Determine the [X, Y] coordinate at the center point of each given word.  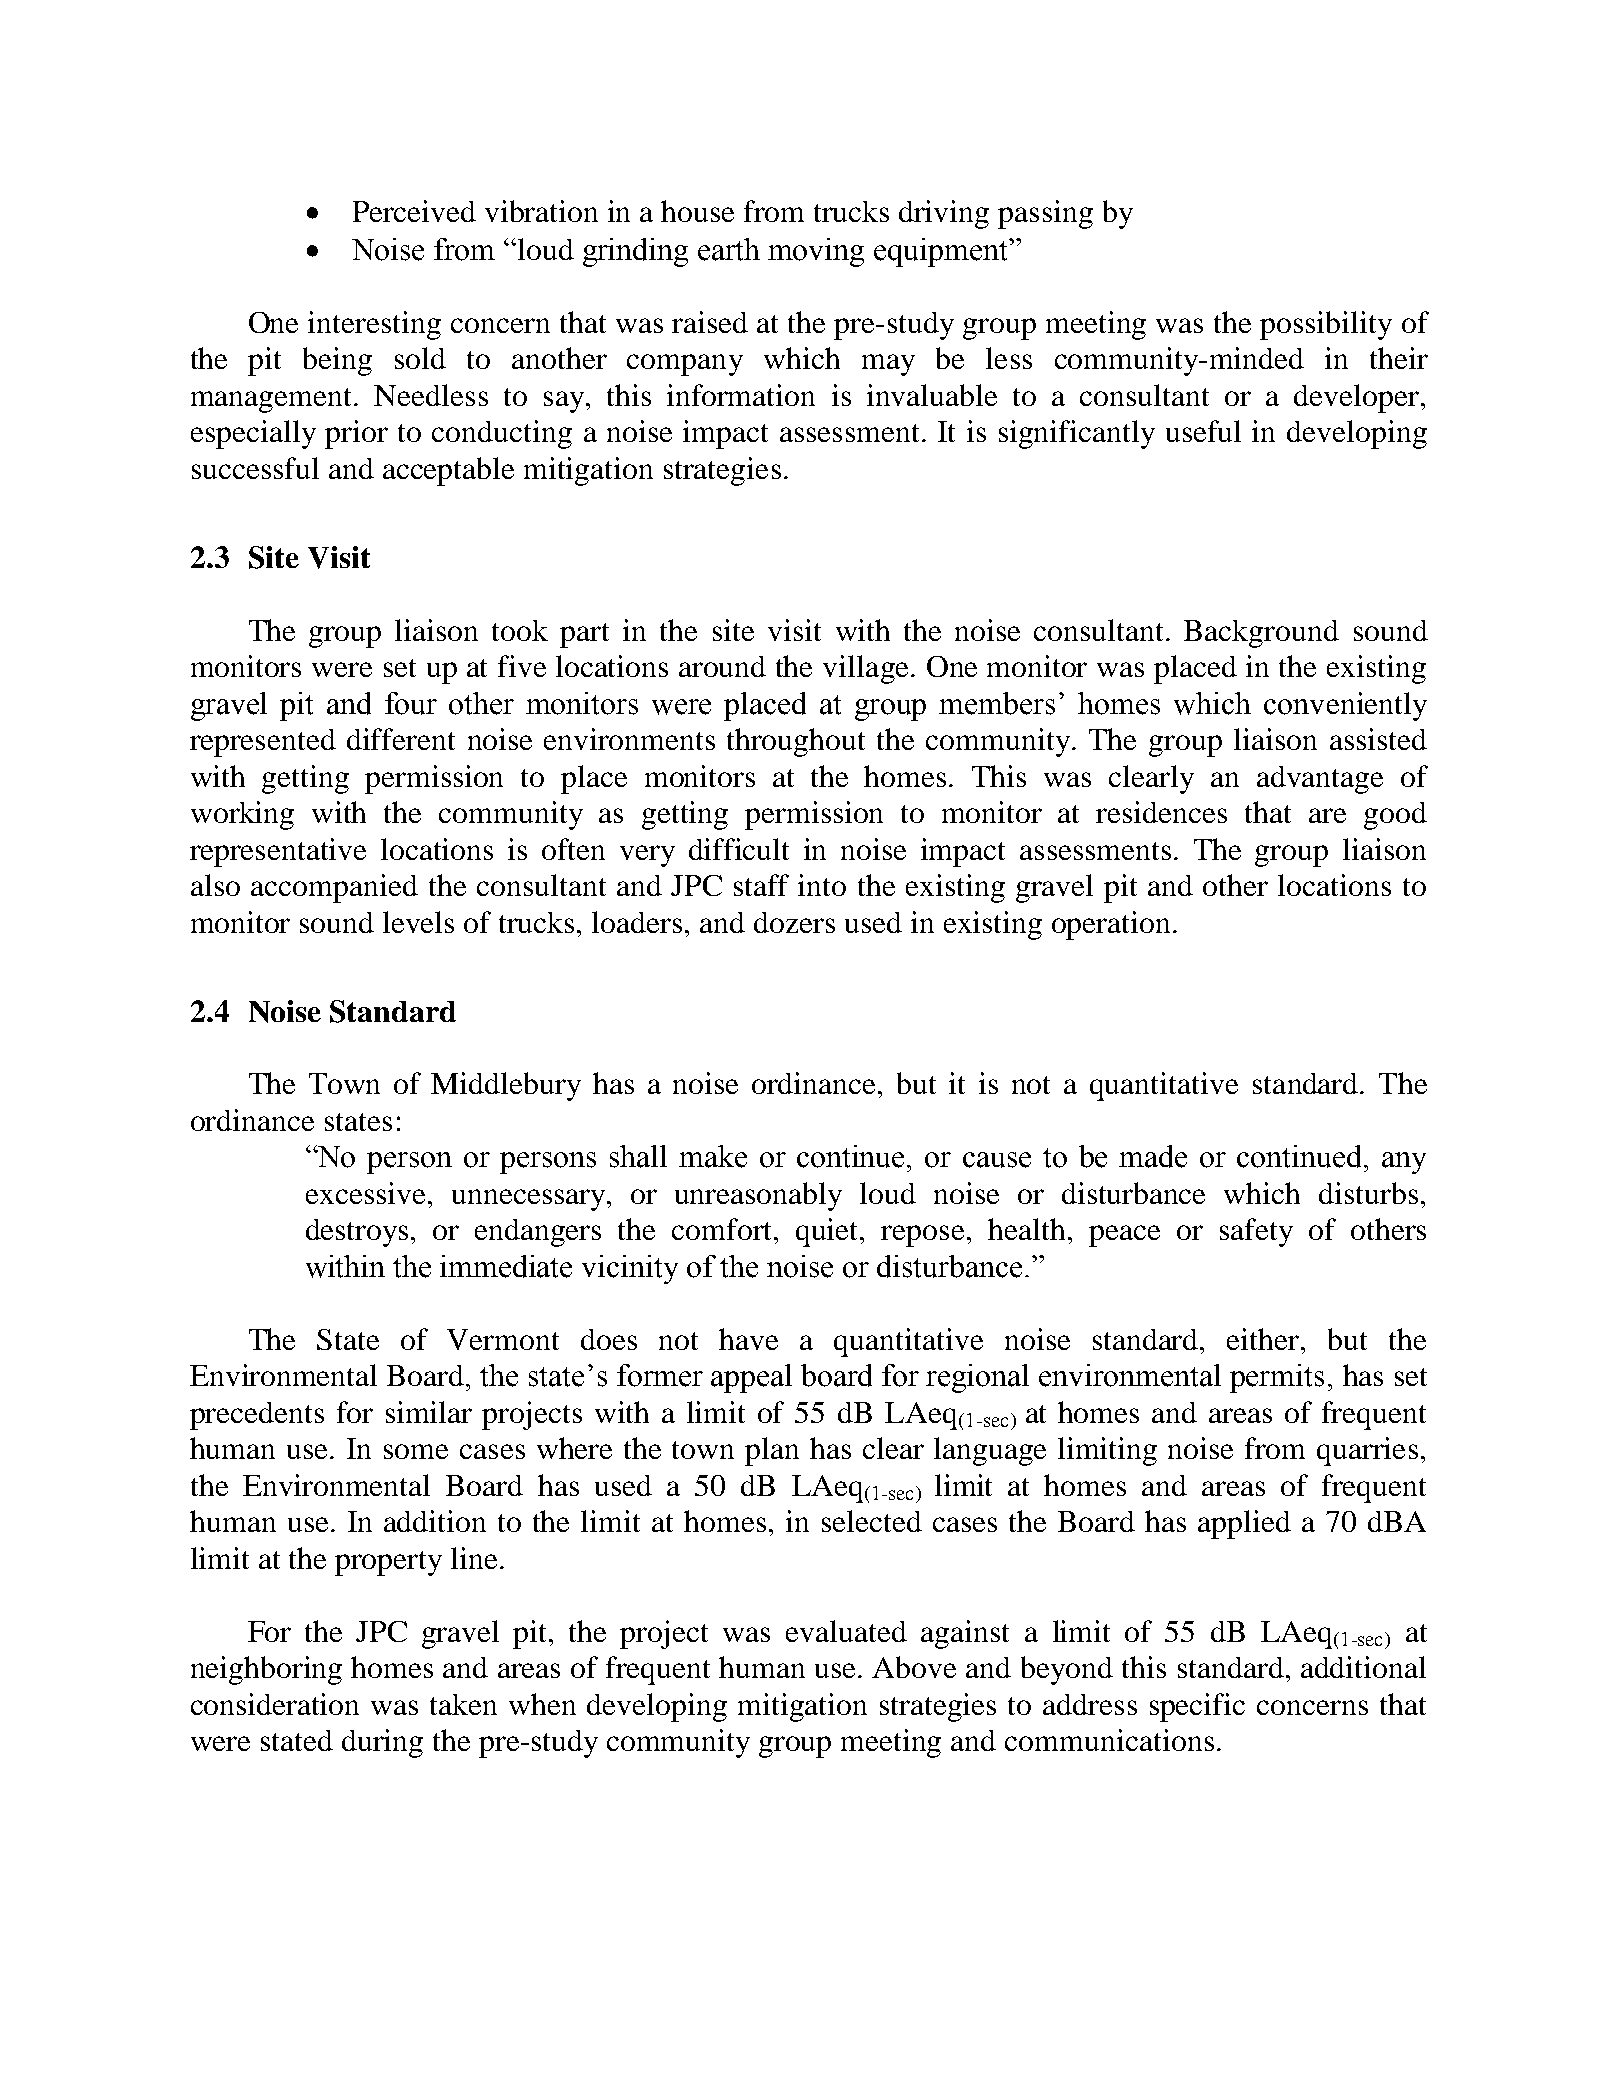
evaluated [846, 1631]
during [382, 1743]
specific [1197, 1707]
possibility [1326, 325]
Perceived [414, 211]
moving [816, 252]
